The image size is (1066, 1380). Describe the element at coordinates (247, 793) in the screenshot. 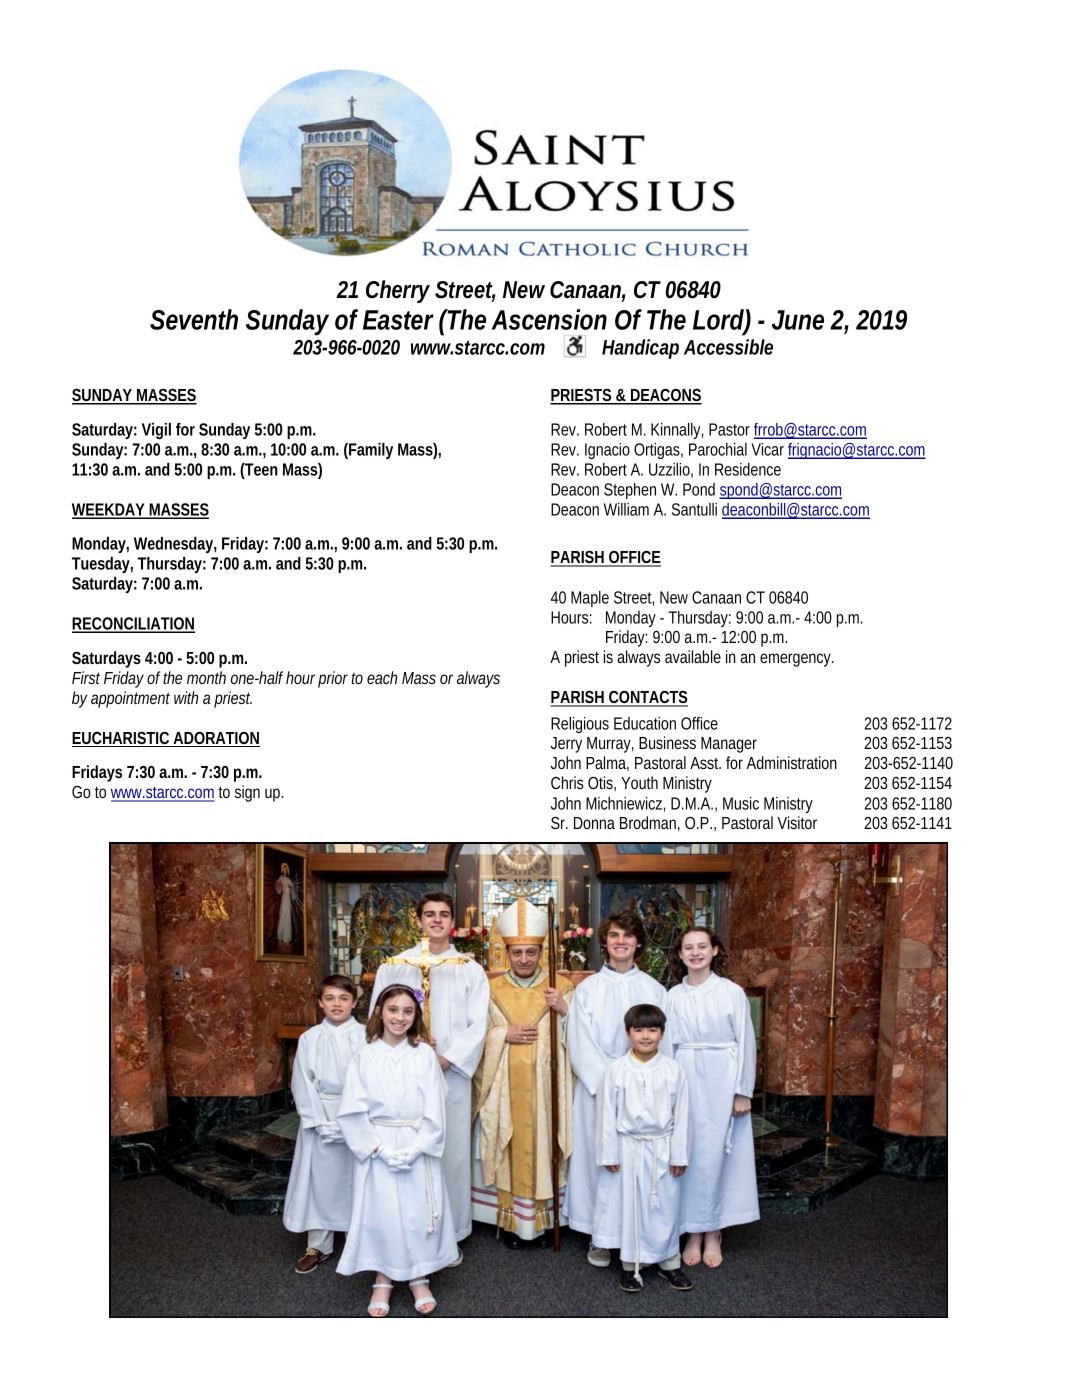

I see `sign` at that location.
